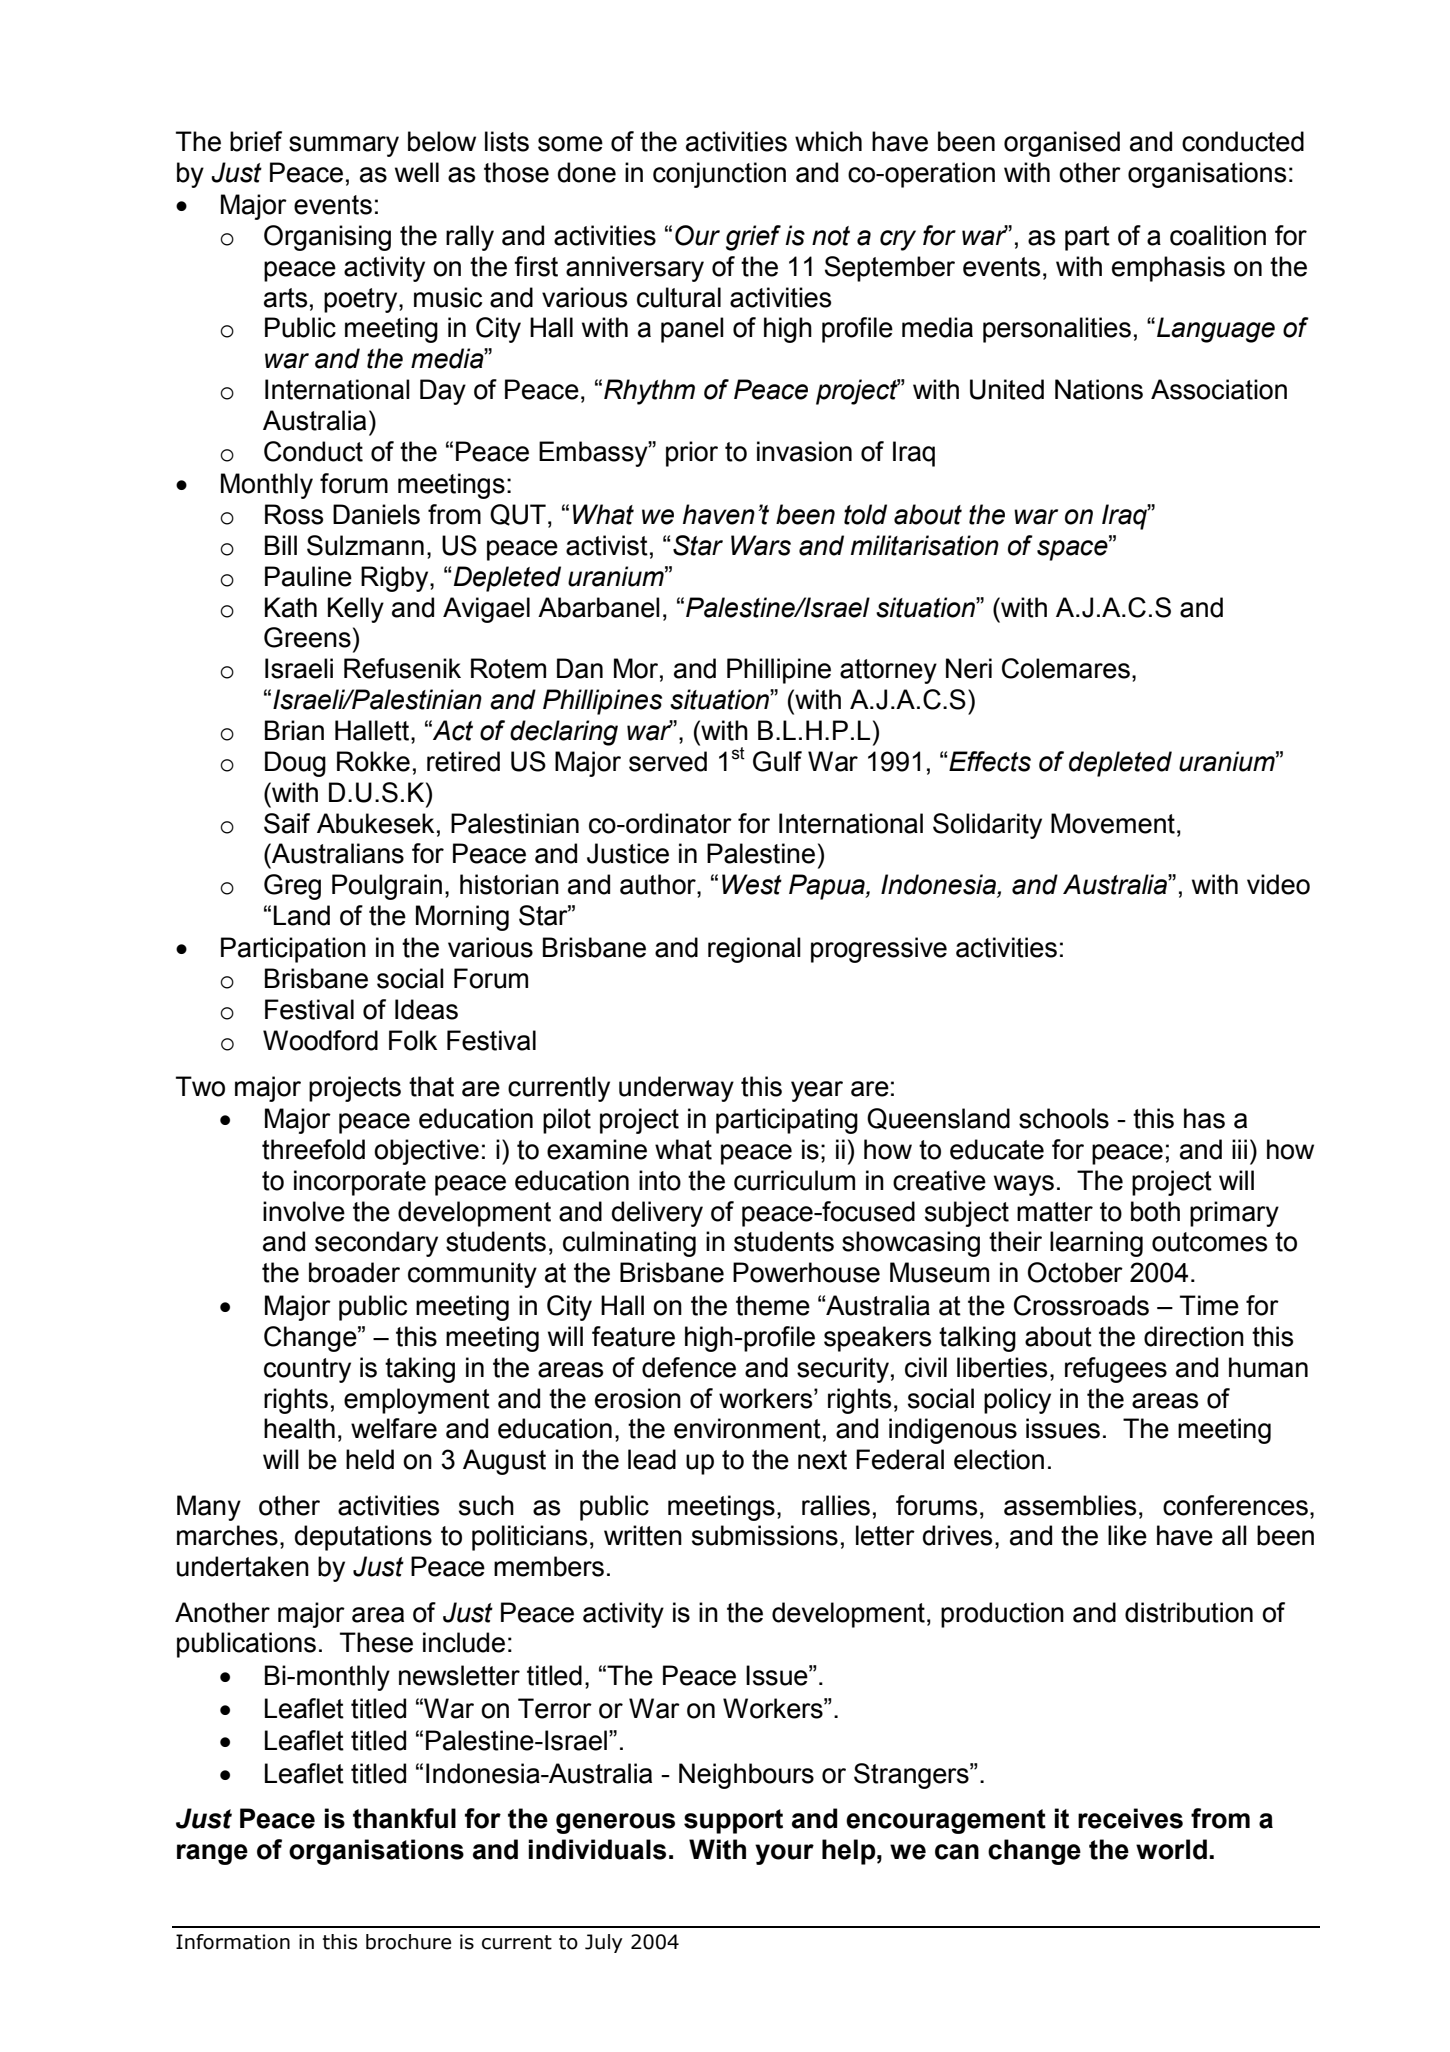  I want to click on thankful, so click(404, 1818).
